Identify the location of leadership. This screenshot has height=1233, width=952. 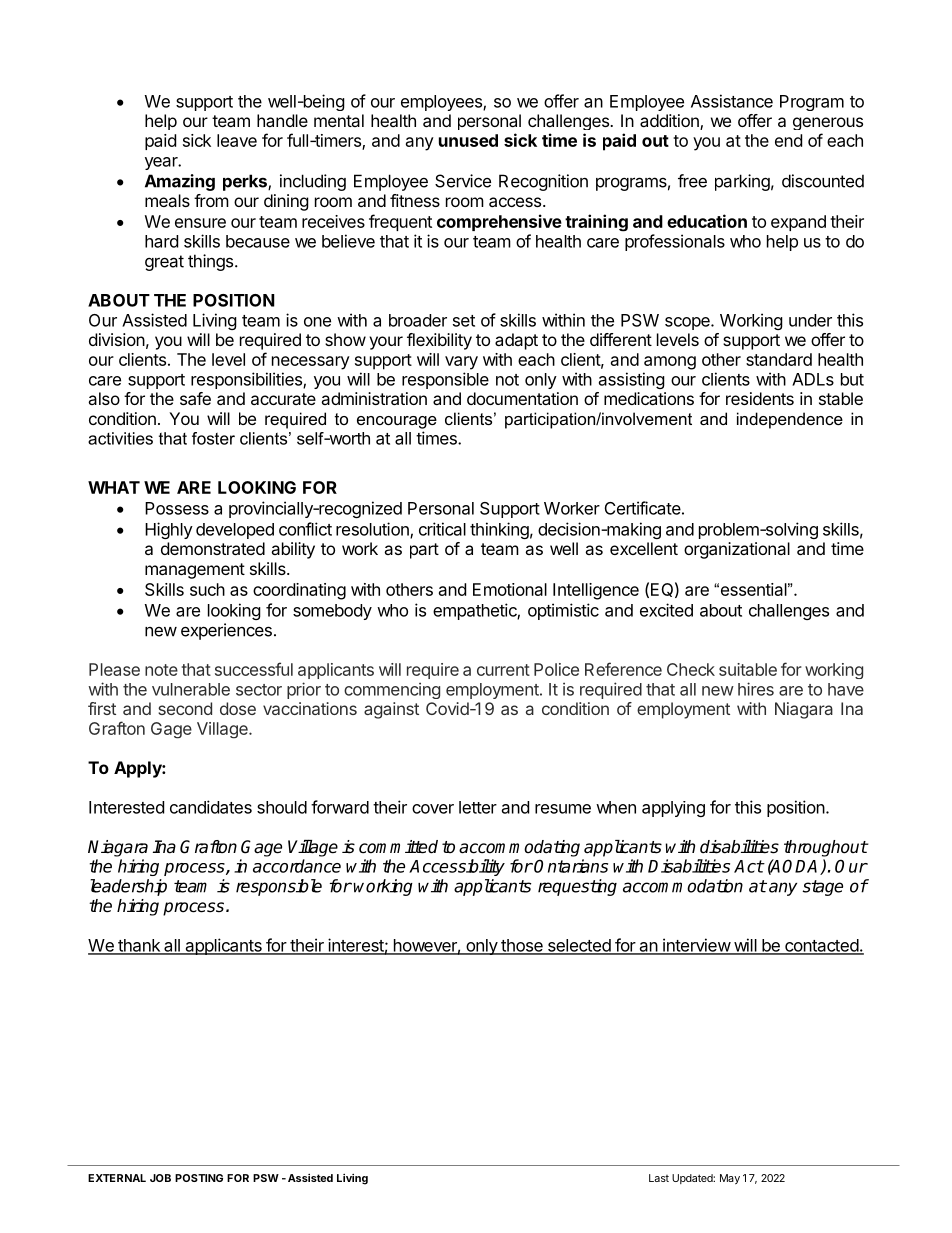
(128, 887).
